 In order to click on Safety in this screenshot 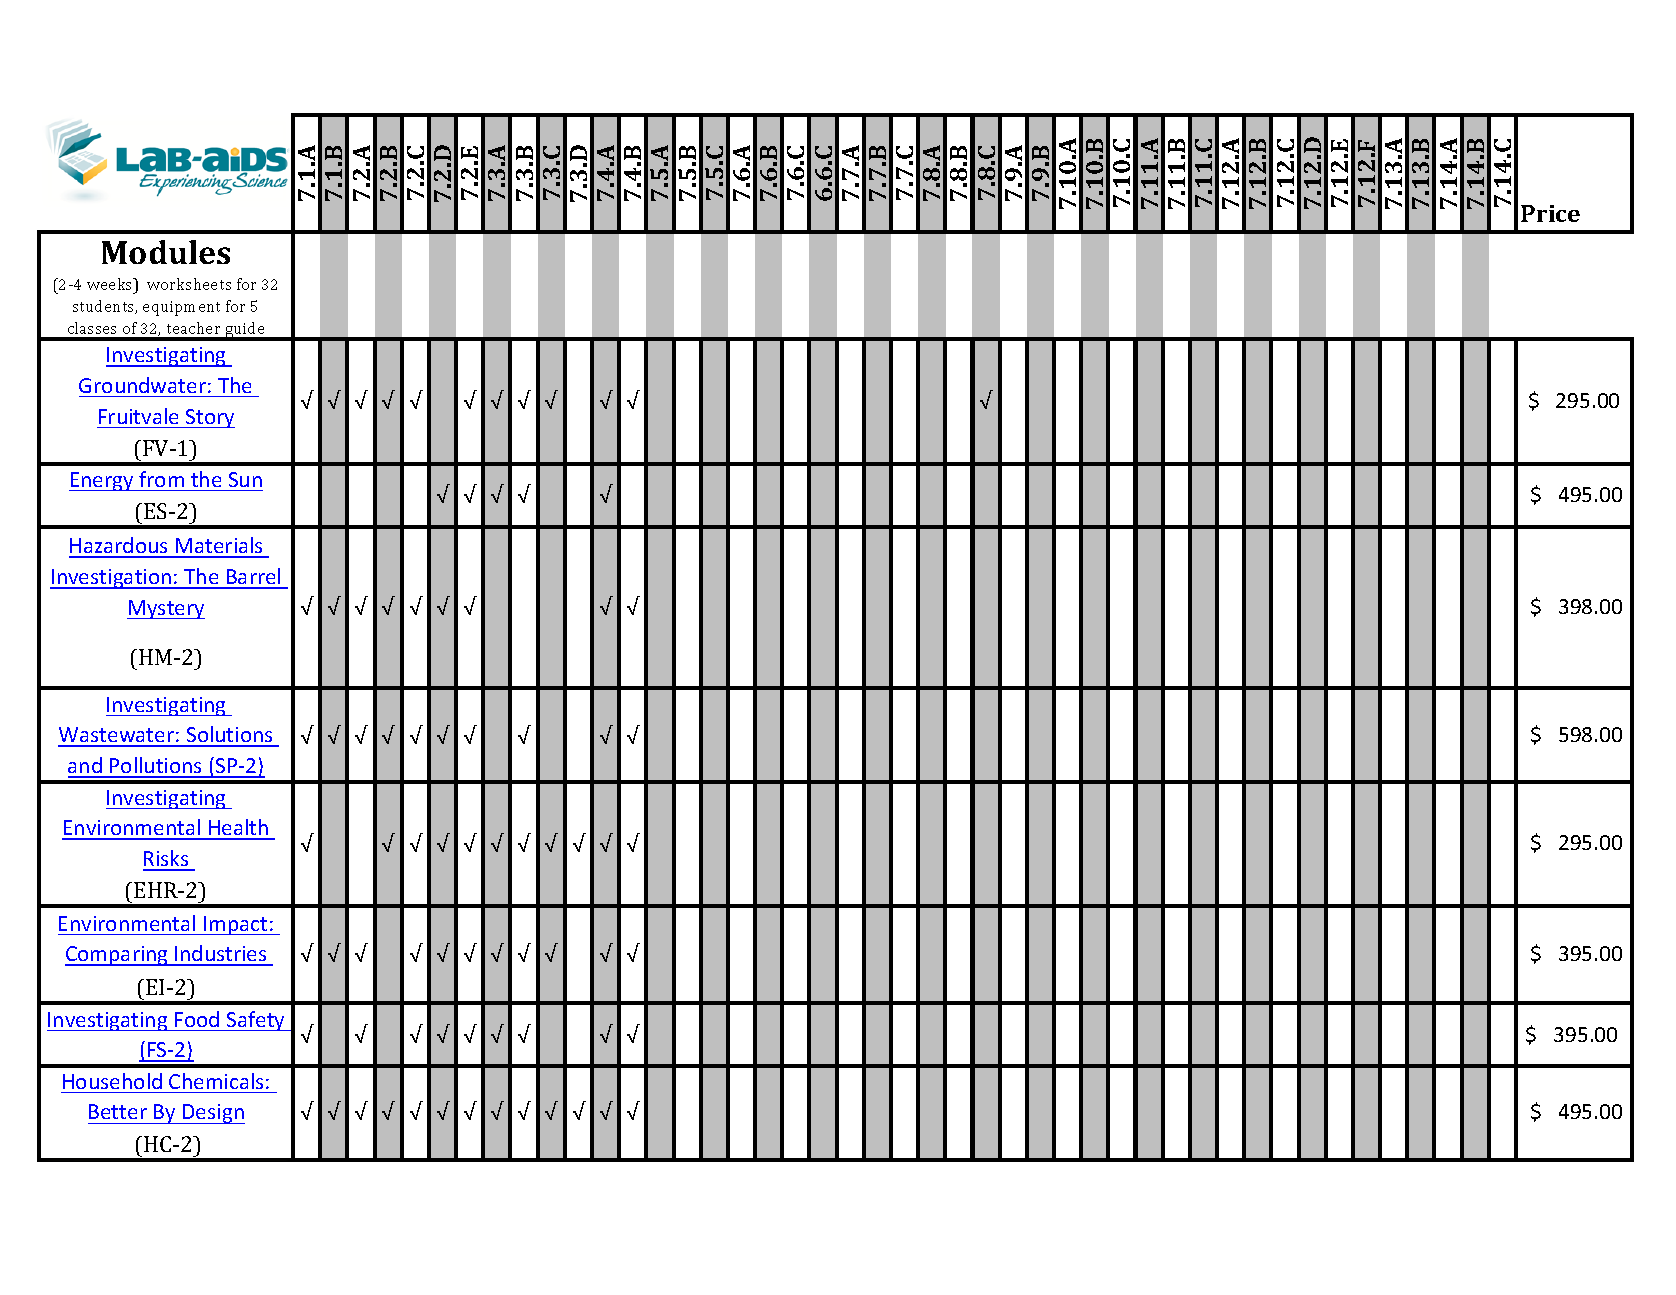, I will do `click(256, 1021)`.
